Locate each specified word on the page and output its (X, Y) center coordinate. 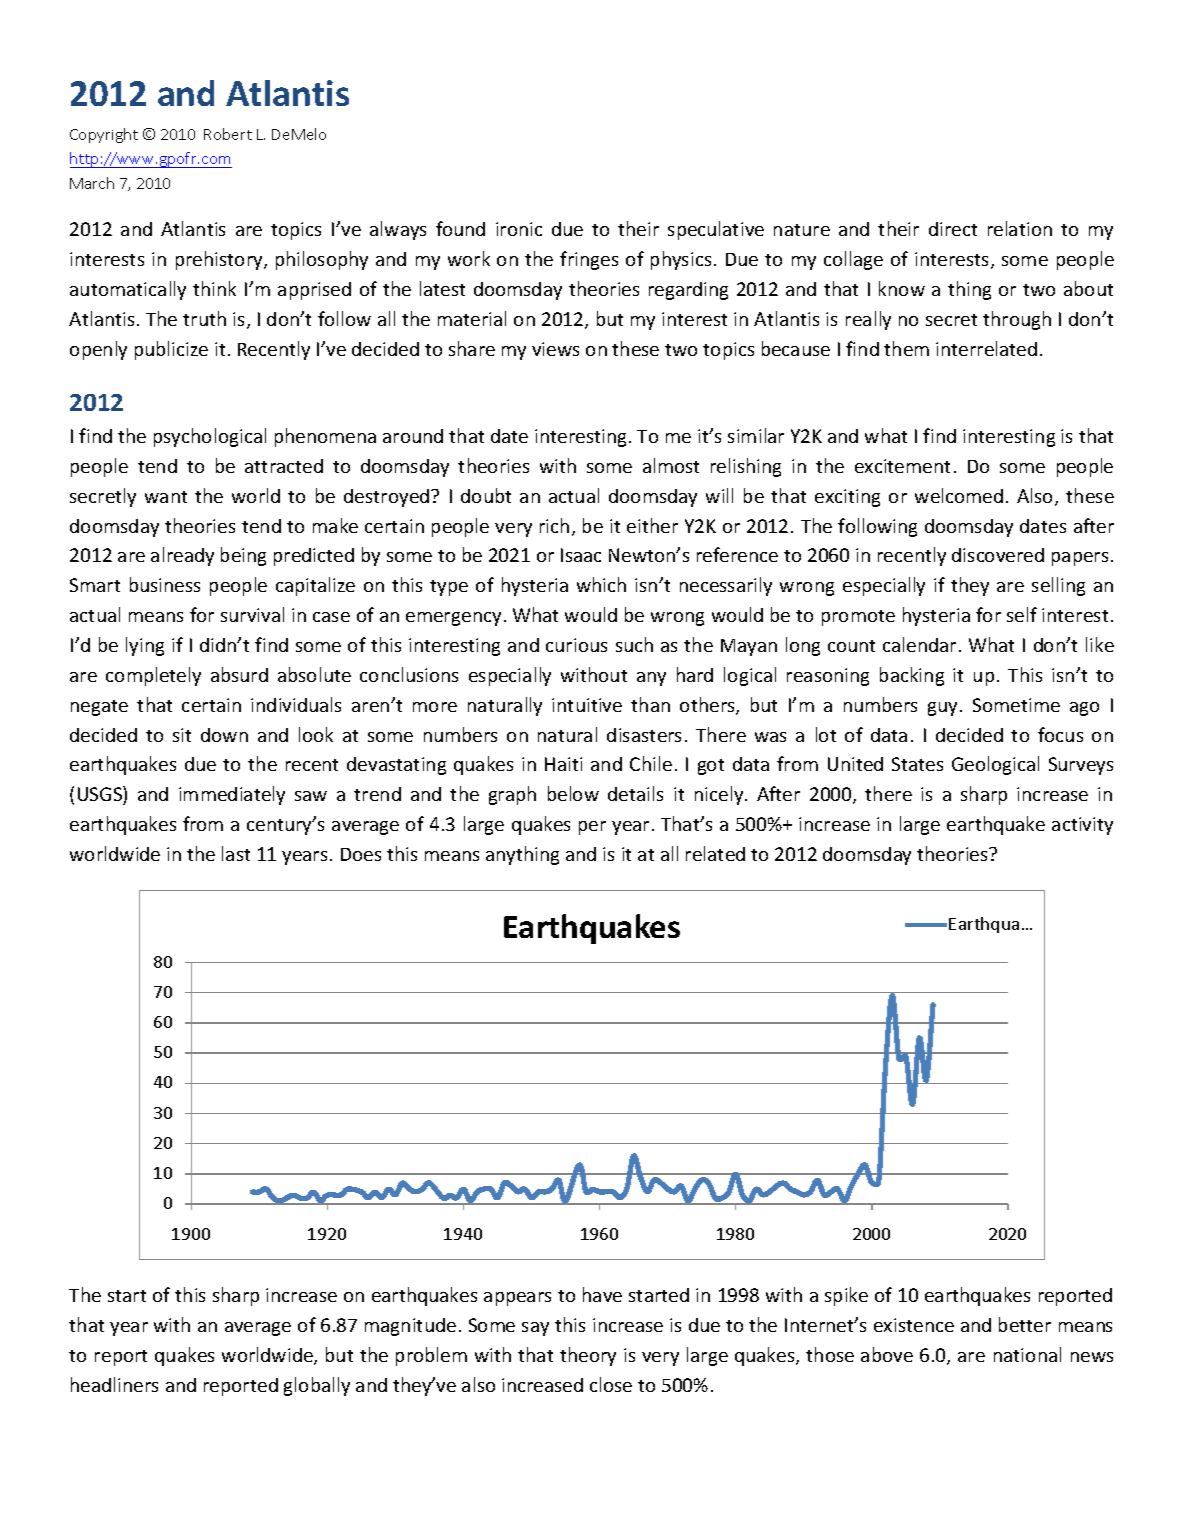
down (224, 735)
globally (317, 1386)
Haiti (563, 764)
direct (953, 229)
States (917, 764)
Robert (228, 134)
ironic (519, 229)
